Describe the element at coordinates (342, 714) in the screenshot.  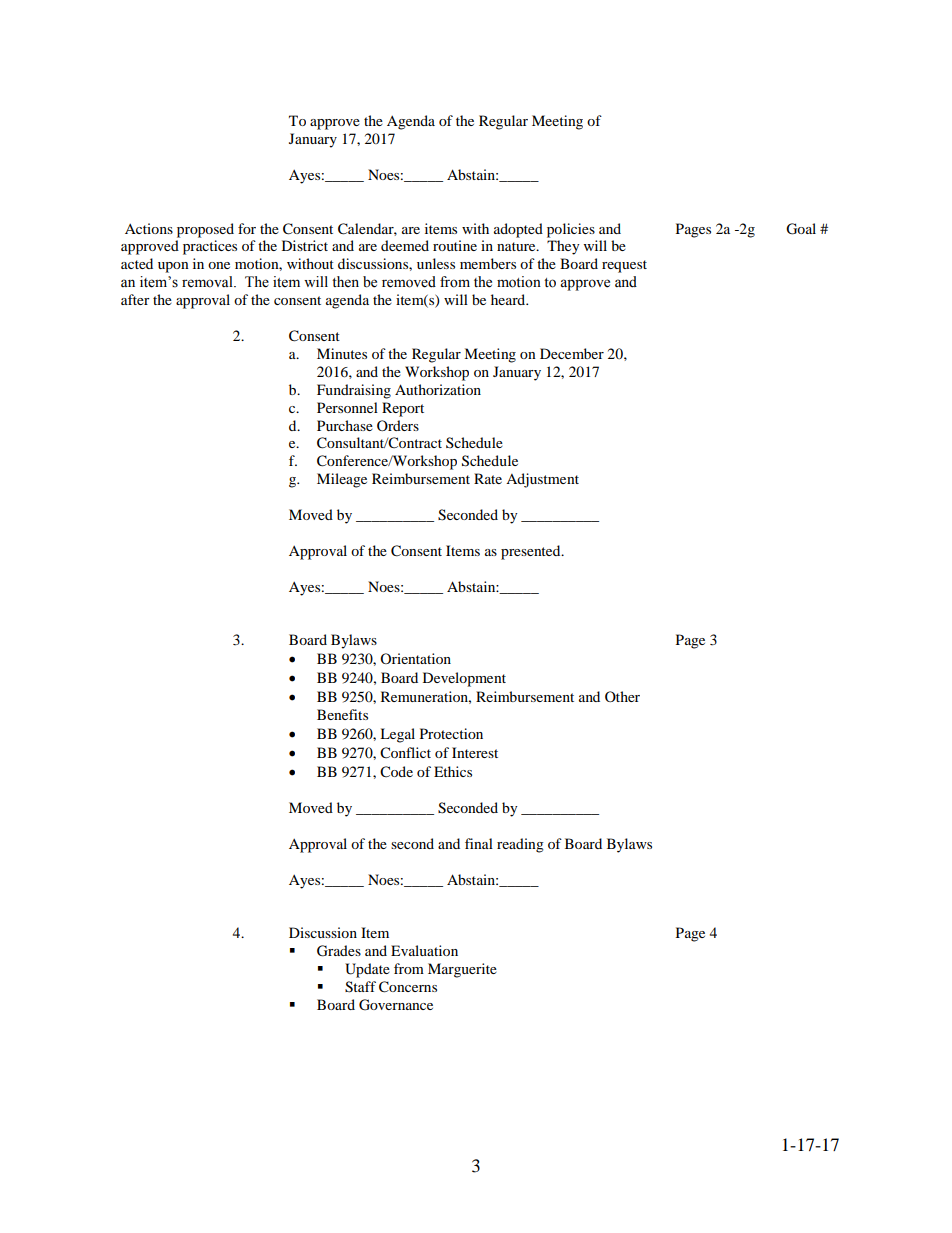
I see `Benefits` at that location.
